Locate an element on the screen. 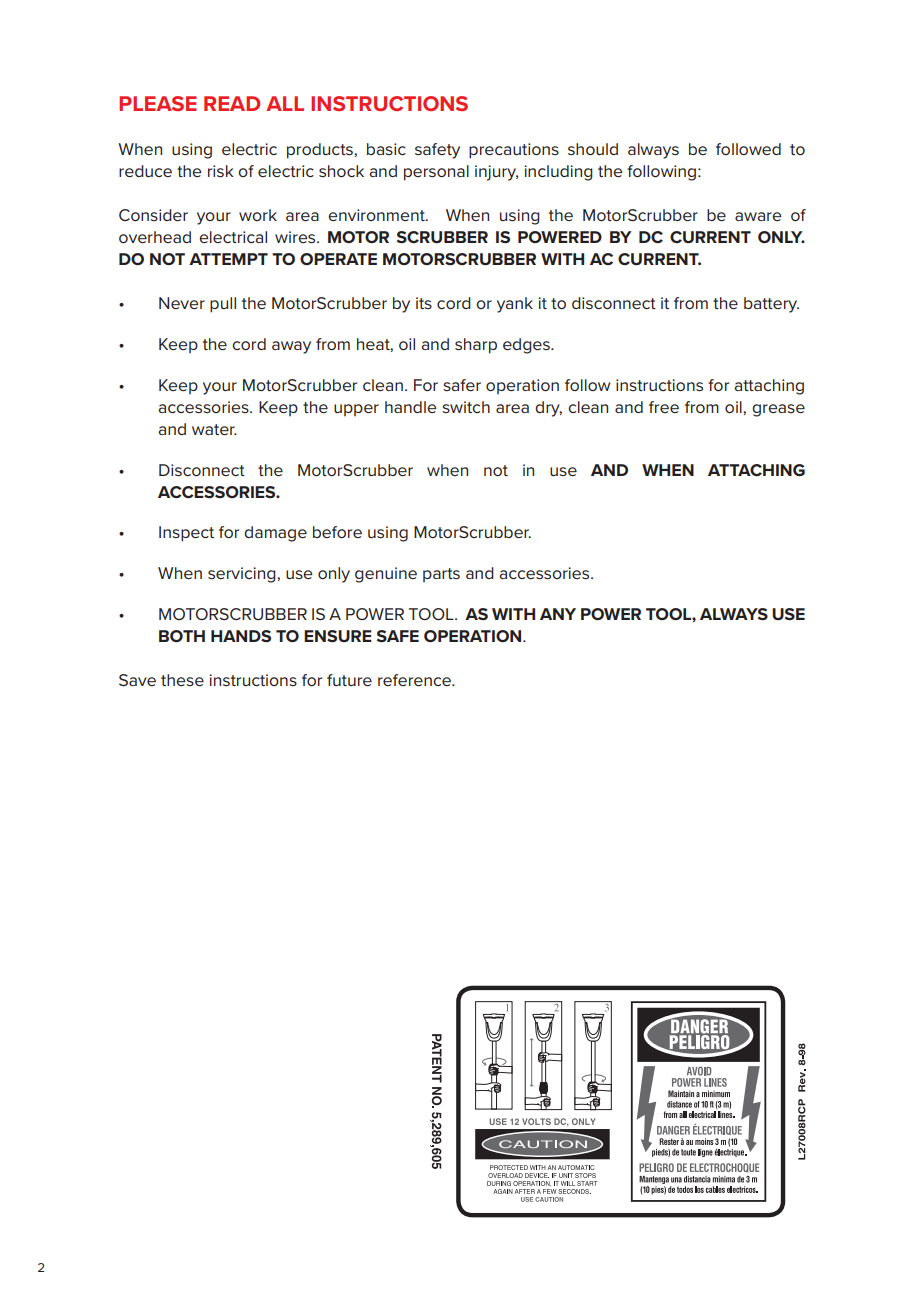 This screenshot has width=924, height=1311. these is located at coordinates (182, 680).
